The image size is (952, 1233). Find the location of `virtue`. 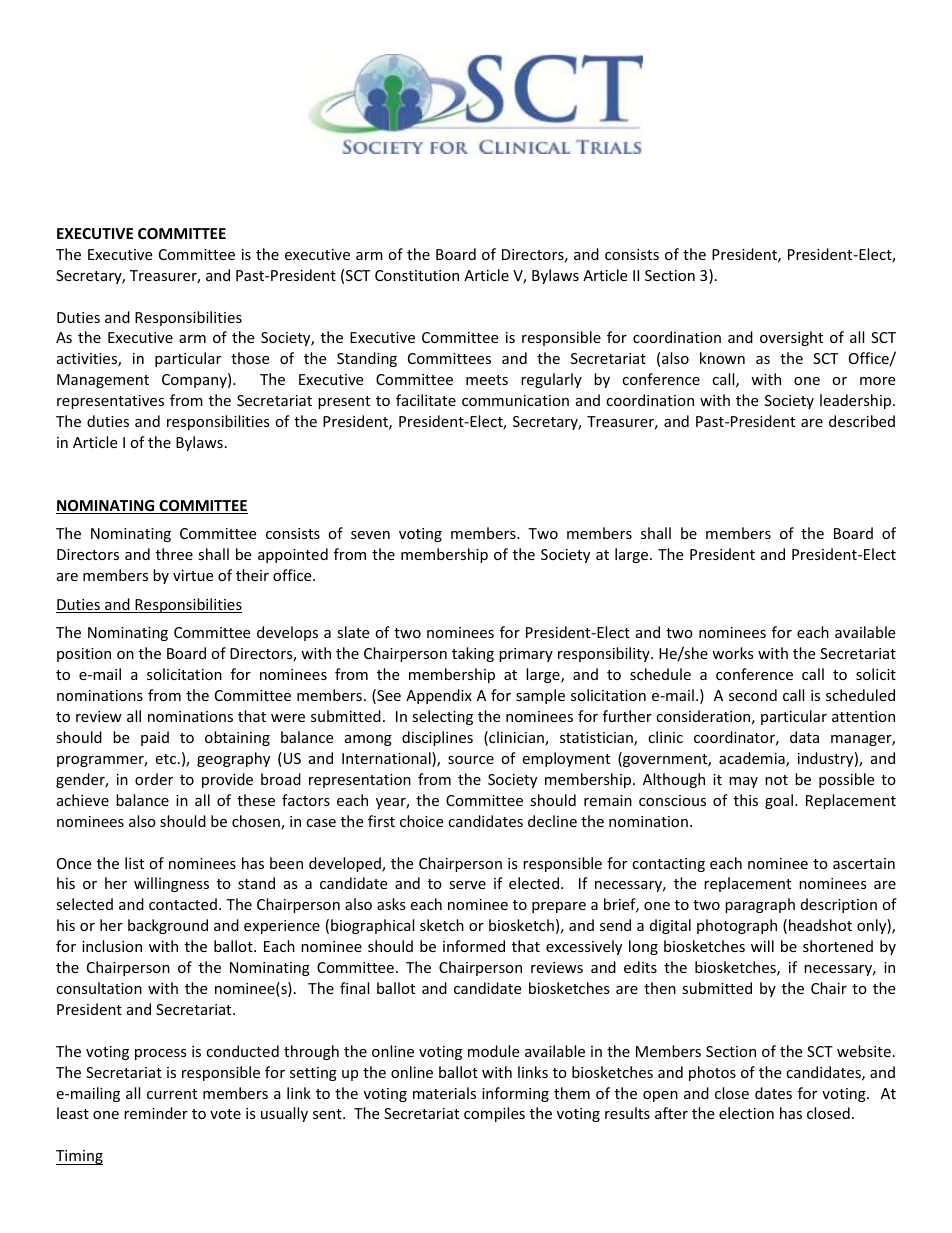

virtue is located at coordinates (193, 575).
